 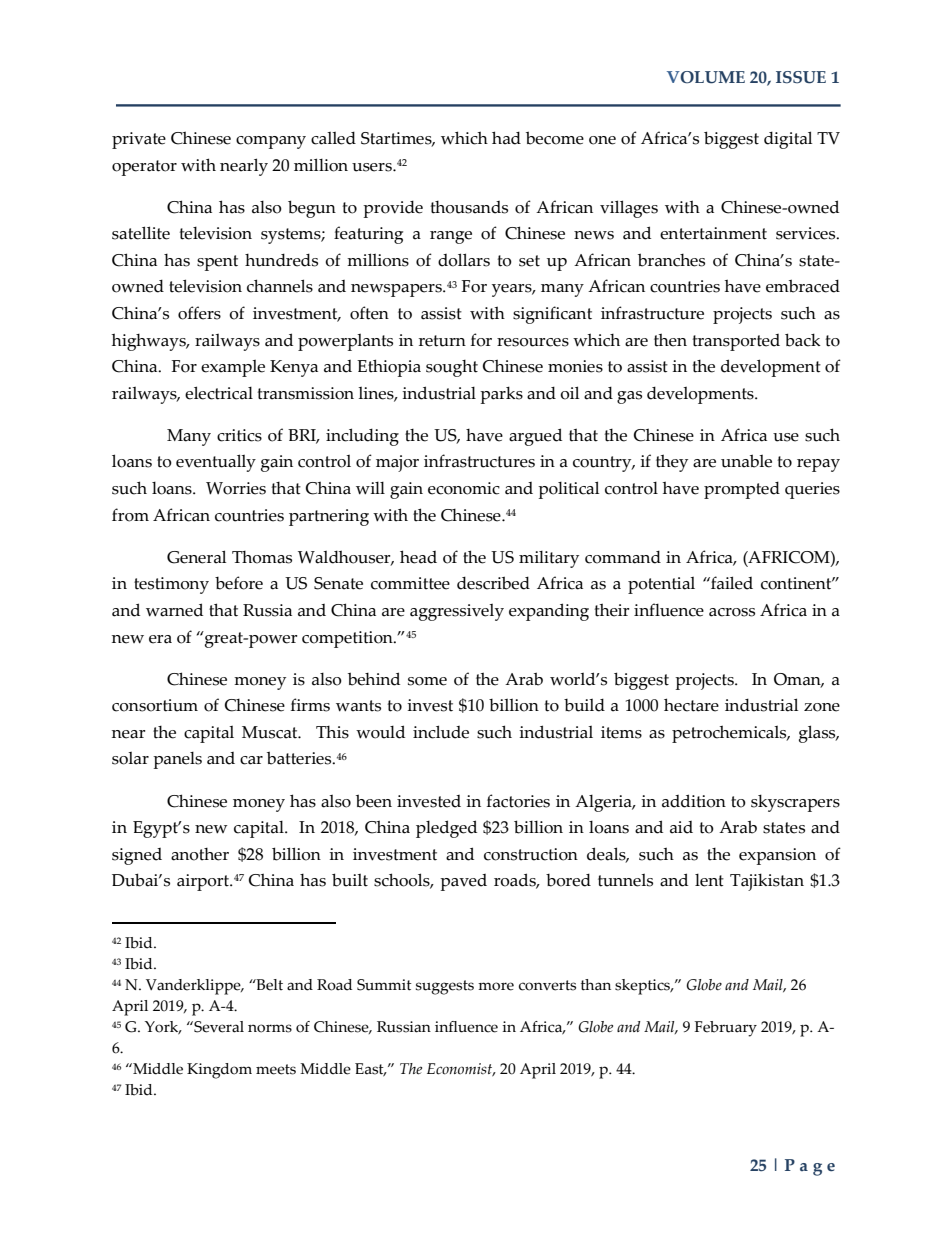 I want to click on transported, so click(x=736, y=342).
